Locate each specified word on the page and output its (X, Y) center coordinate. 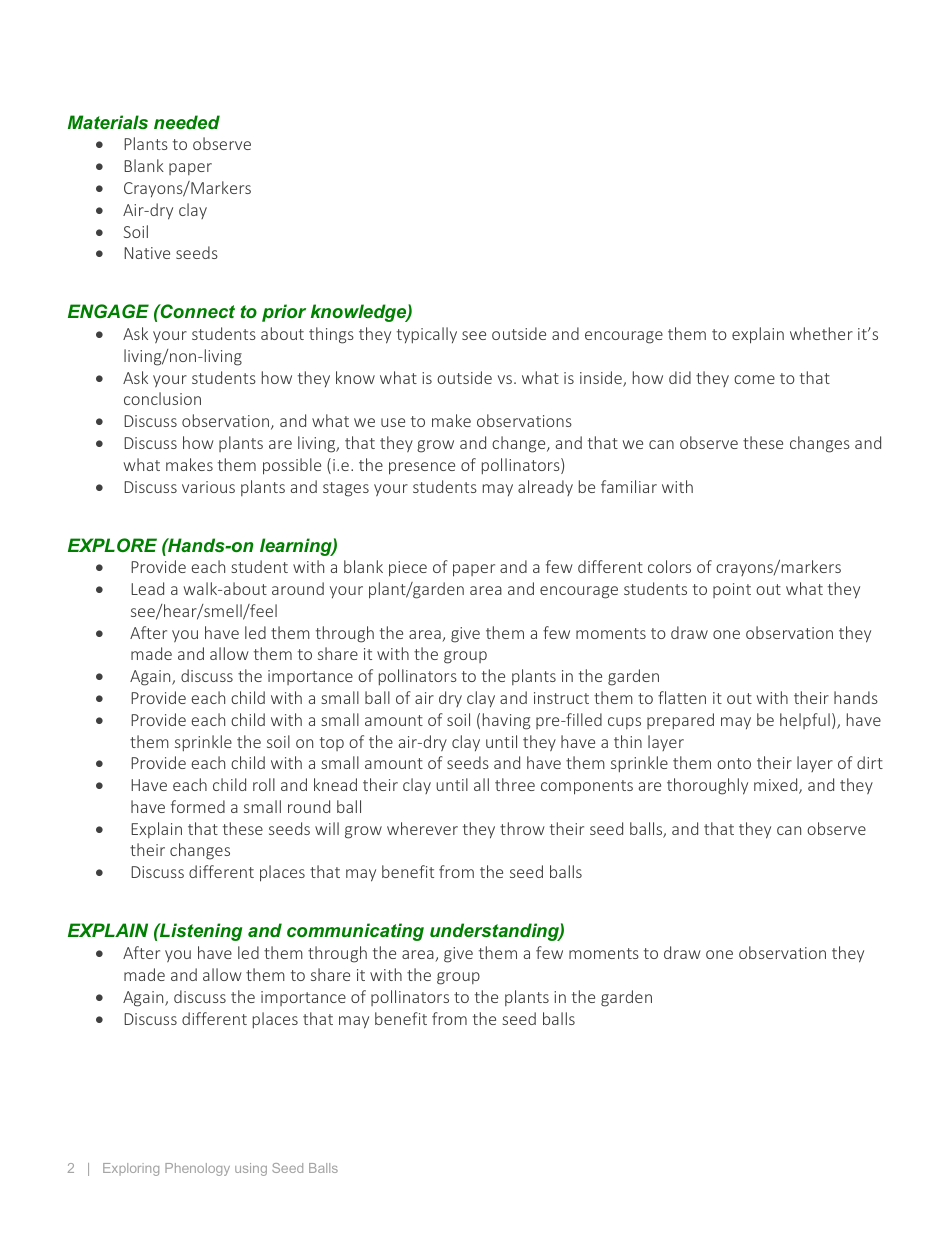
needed (187, 122)
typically (427, 335)
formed (198, 806)
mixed (777, 786)
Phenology (197, 1169)
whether (821, 333)
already (545, 488)
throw (522, 828)
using (251, 1169)
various (208, 487)
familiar (629, 486)
